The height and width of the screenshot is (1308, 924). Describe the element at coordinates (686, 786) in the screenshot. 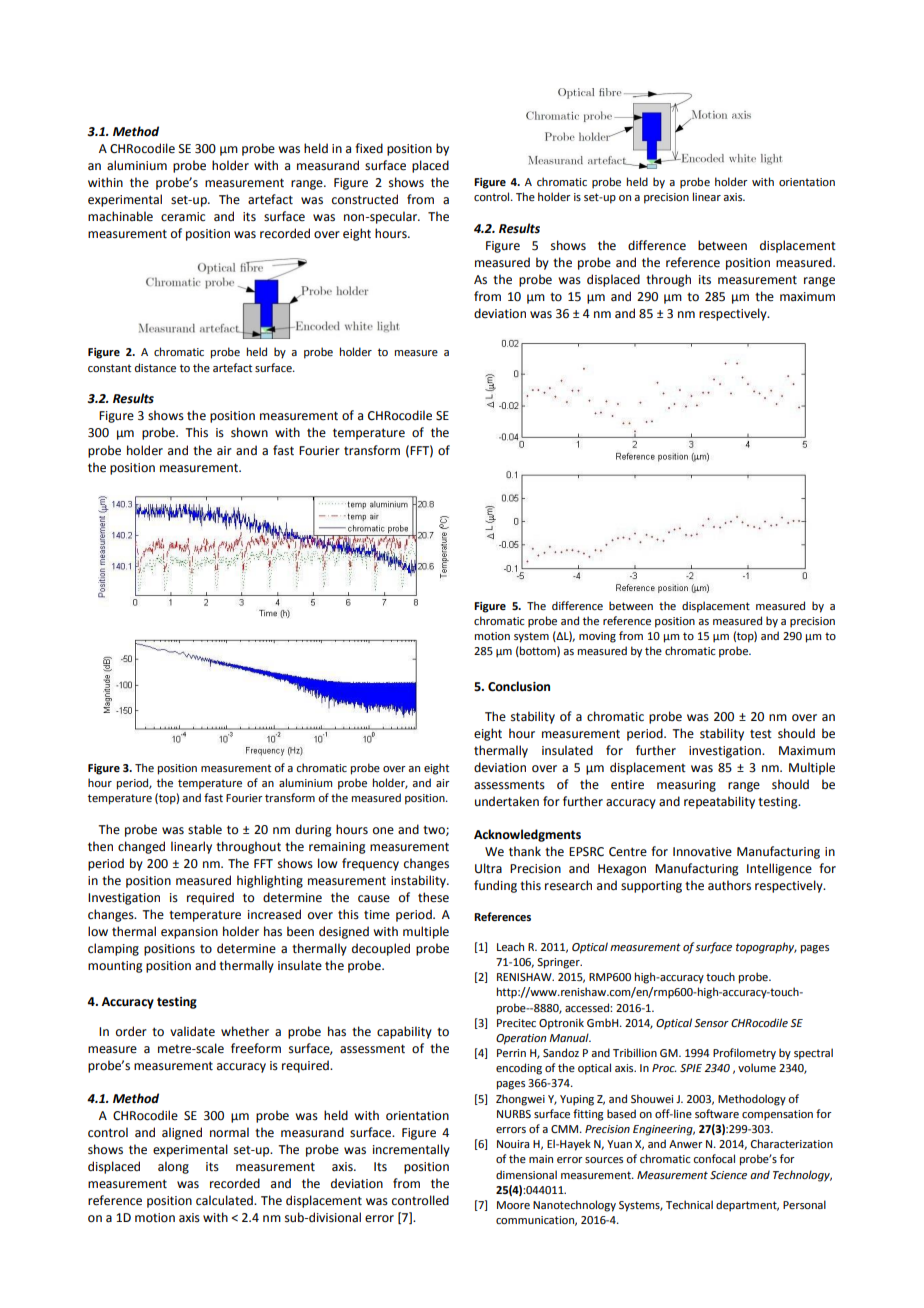

I see `measuring` at that location.
